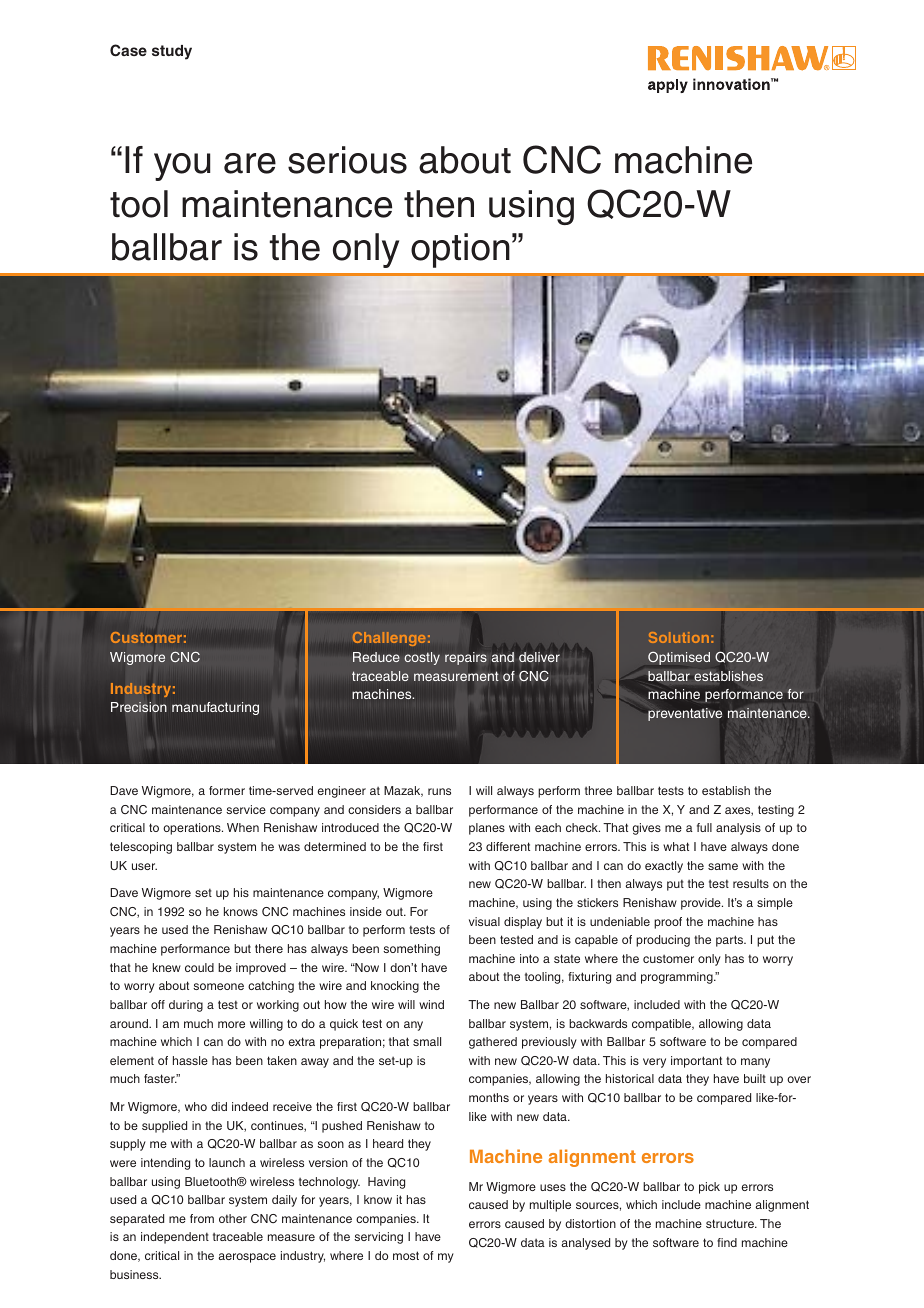  I want to click on study, so click(172, 52).
